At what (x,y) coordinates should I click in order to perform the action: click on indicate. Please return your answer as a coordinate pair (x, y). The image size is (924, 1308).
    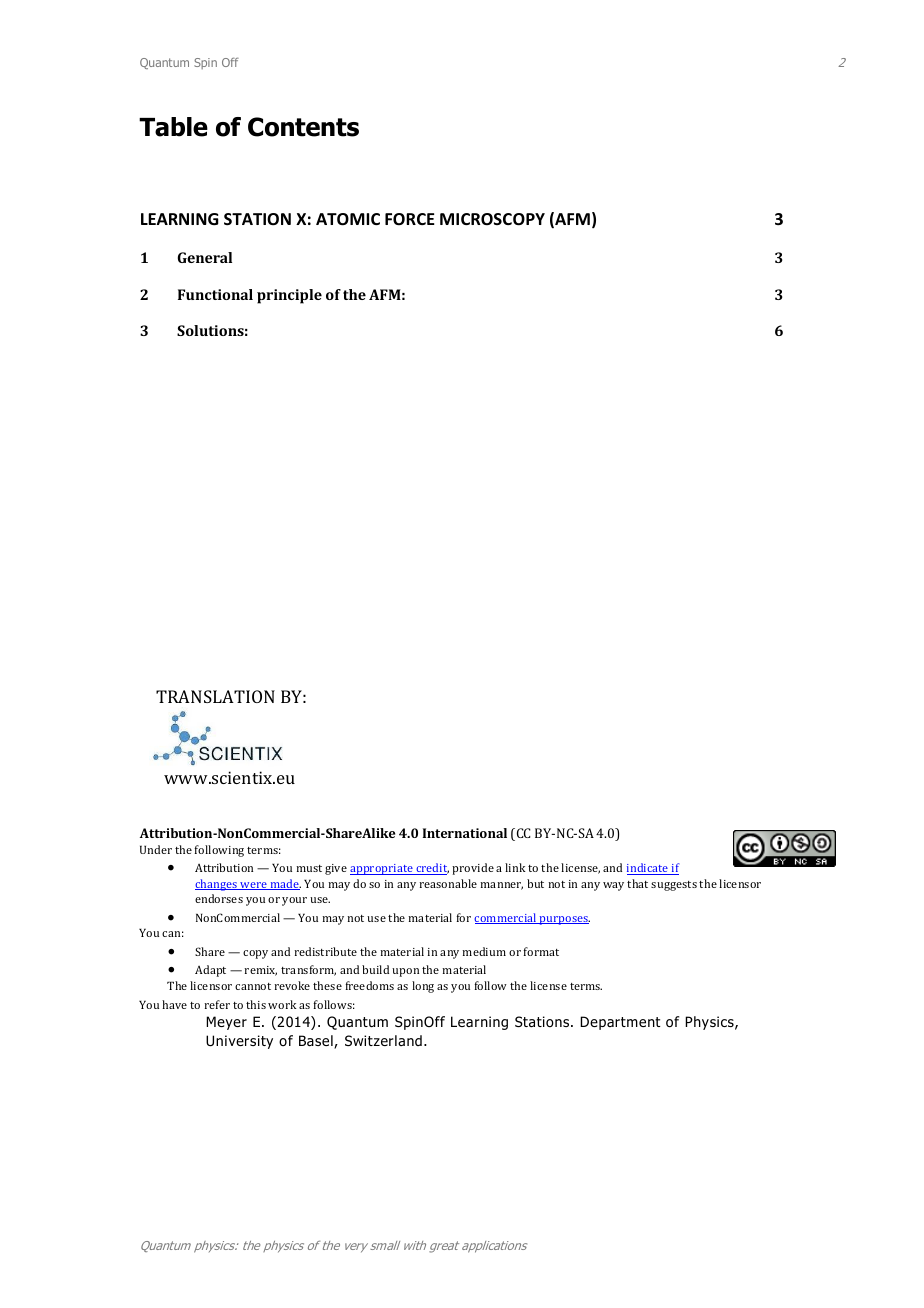
    Looking at the image, I should click on (649, 869).
